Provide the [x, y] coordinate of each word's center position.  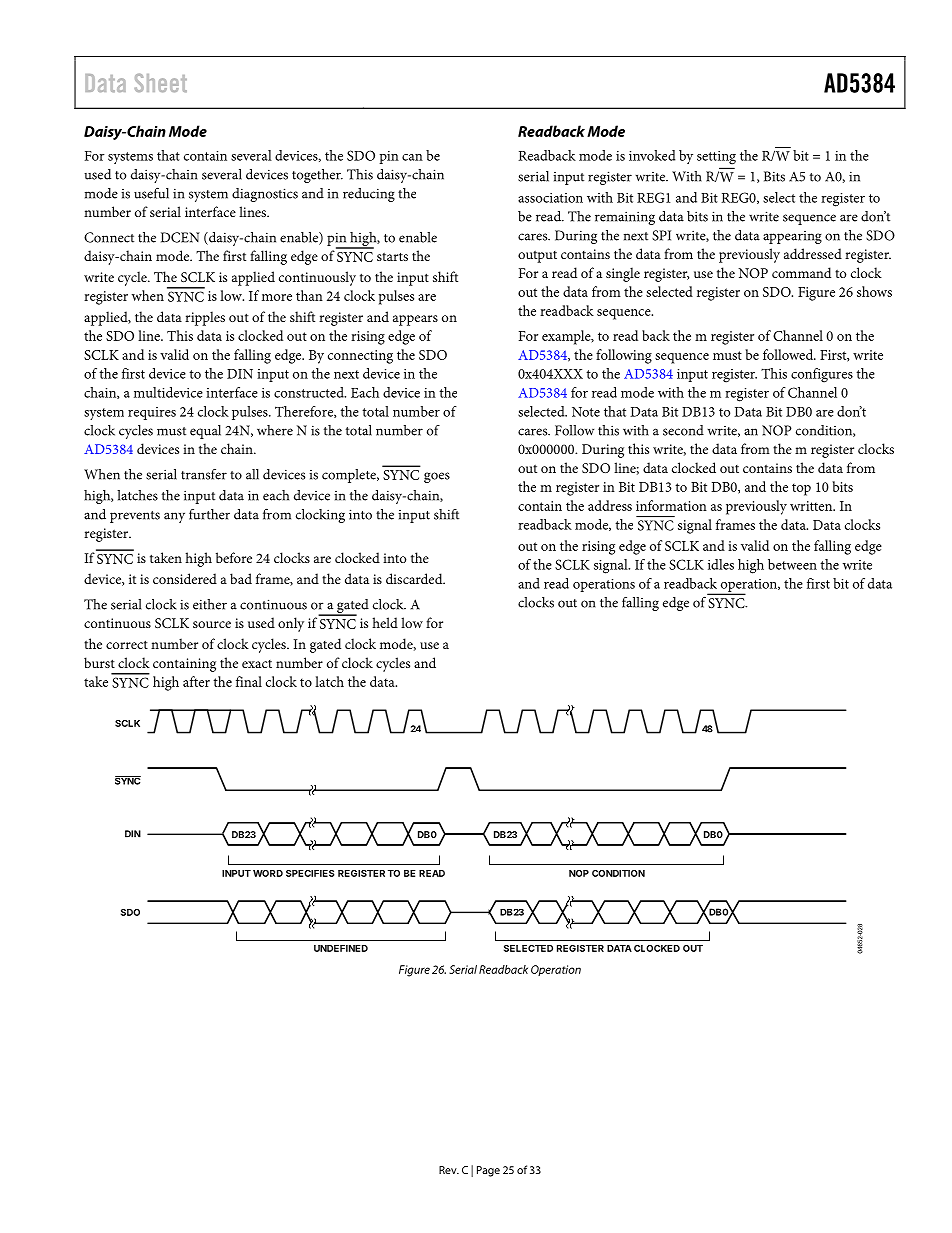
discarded [415, 578]
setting [716, 158]
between [792, 564]
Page [488, 1171]
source [212, 624]
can [412, 157]
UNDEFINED [341, 948]
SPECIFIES [310, 873]
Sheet [160, 82]
